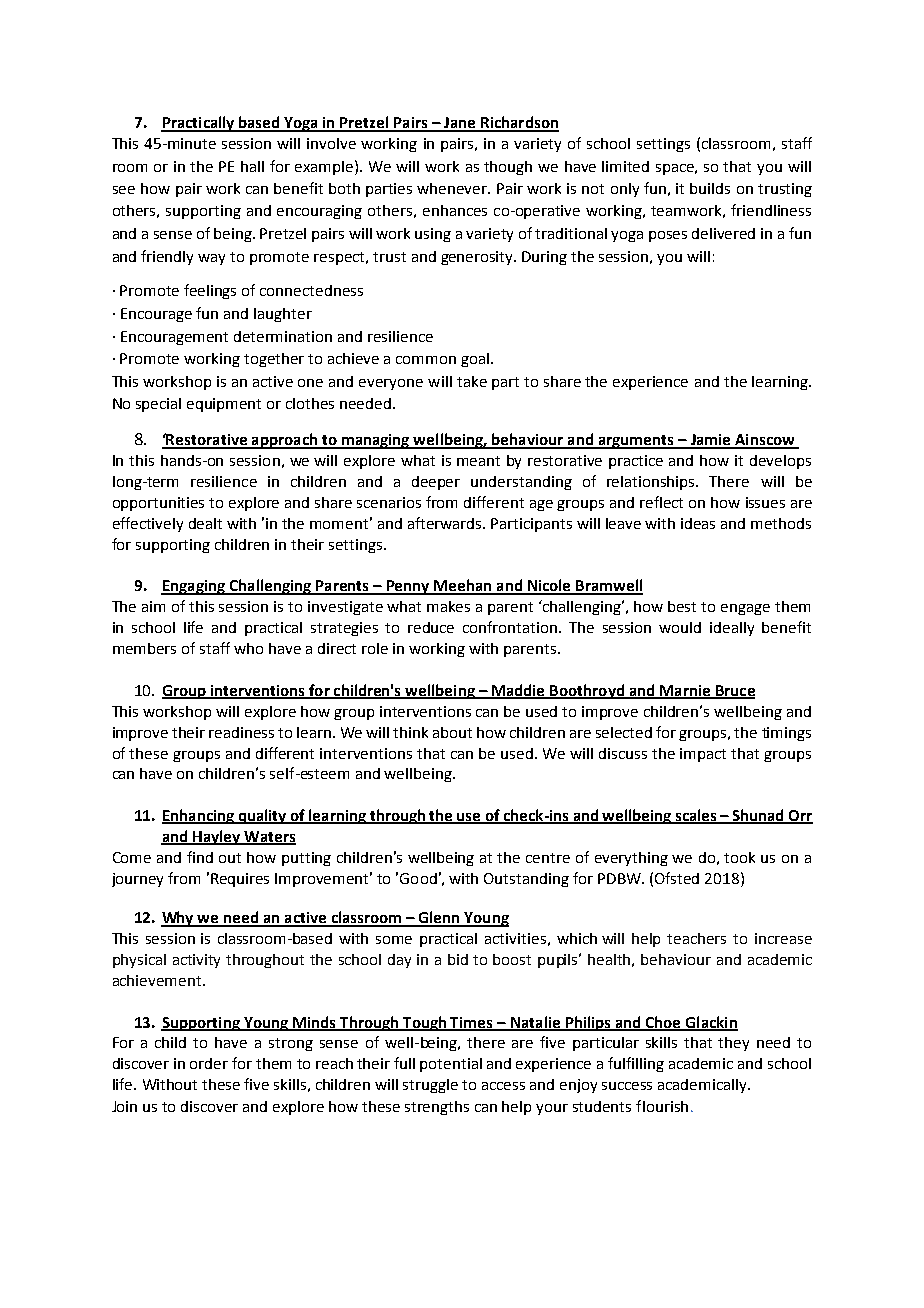 Image resolution: width=924 pixels, height=1308 pixels. I want to click on Jamie, so click(710, 441).
